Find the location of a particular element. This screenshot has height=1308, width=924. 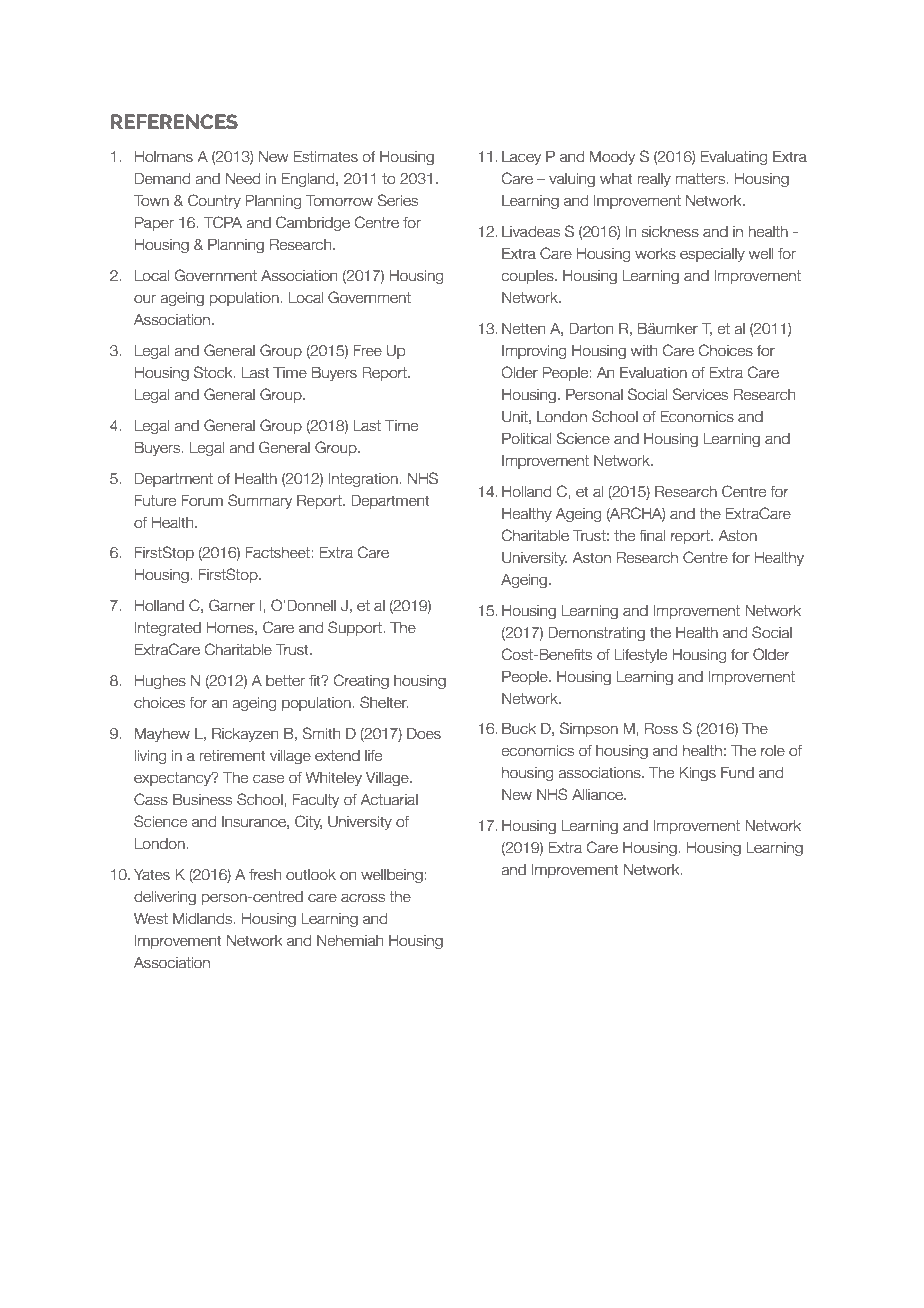

Midlands is located at coordinates (204, 919).
